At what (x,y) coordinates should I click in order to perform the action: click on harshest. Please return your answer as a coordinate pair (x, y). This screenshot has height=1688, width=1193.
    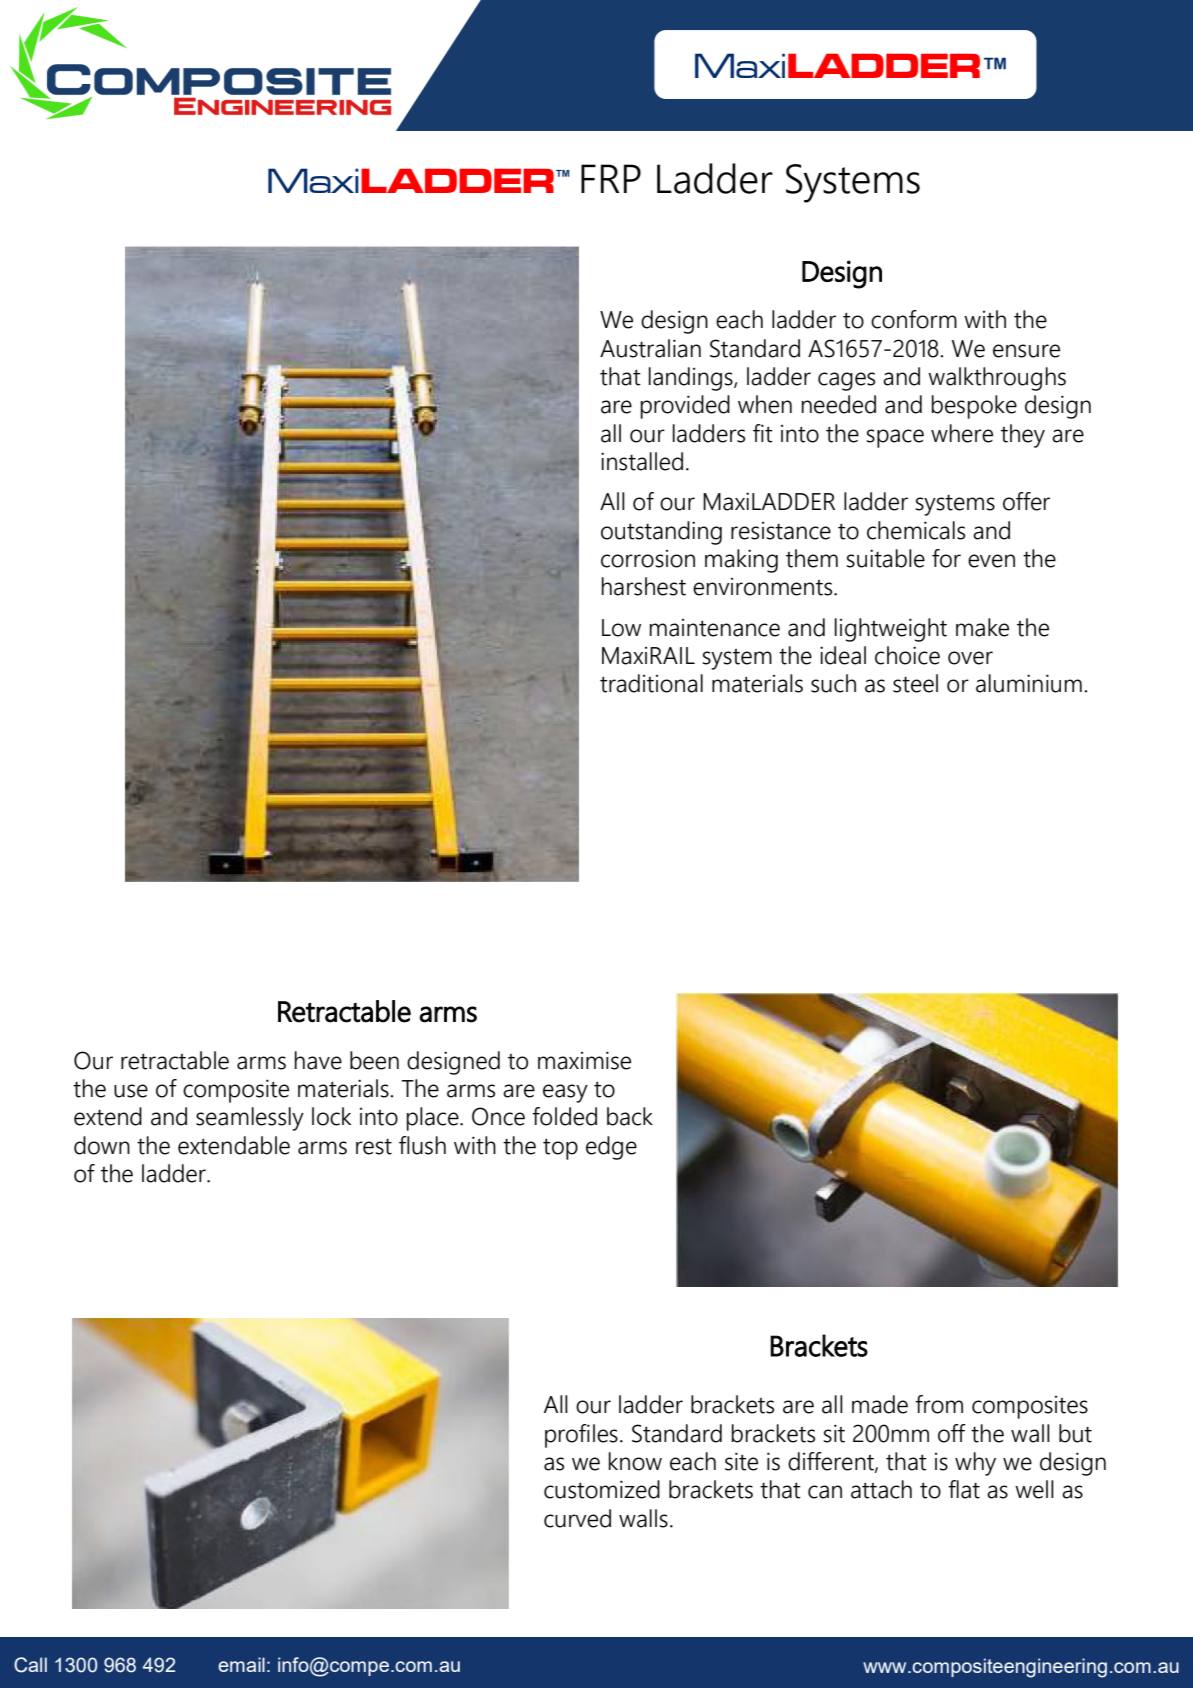
    Looking at the image, I should click on (644, 586).
